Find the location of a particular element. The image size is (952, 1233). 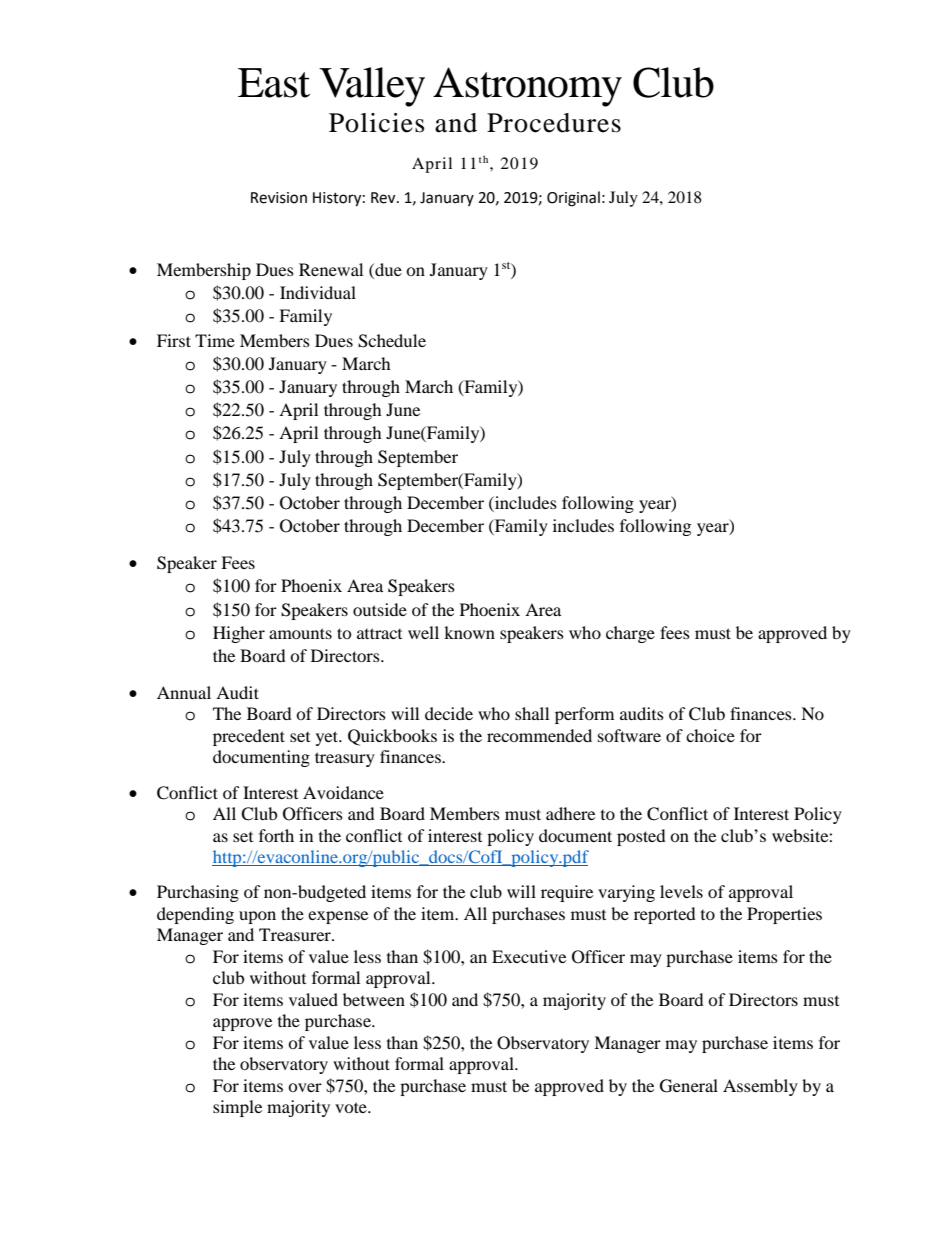

East is located at coordinates (274, 83).
